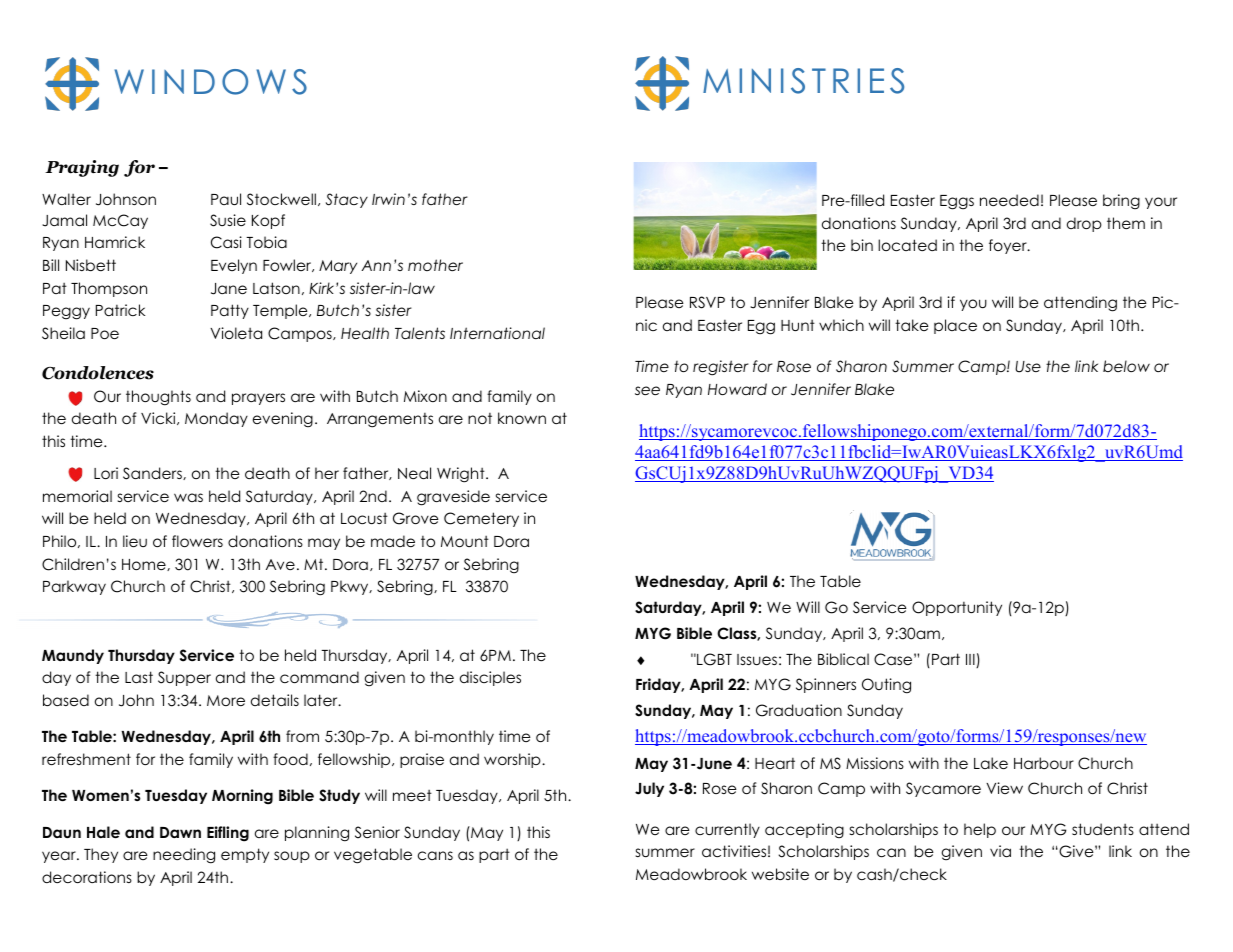  Describe the element at coordinates (707, 302) in the screenshot. I see `RSVP` at that location.
